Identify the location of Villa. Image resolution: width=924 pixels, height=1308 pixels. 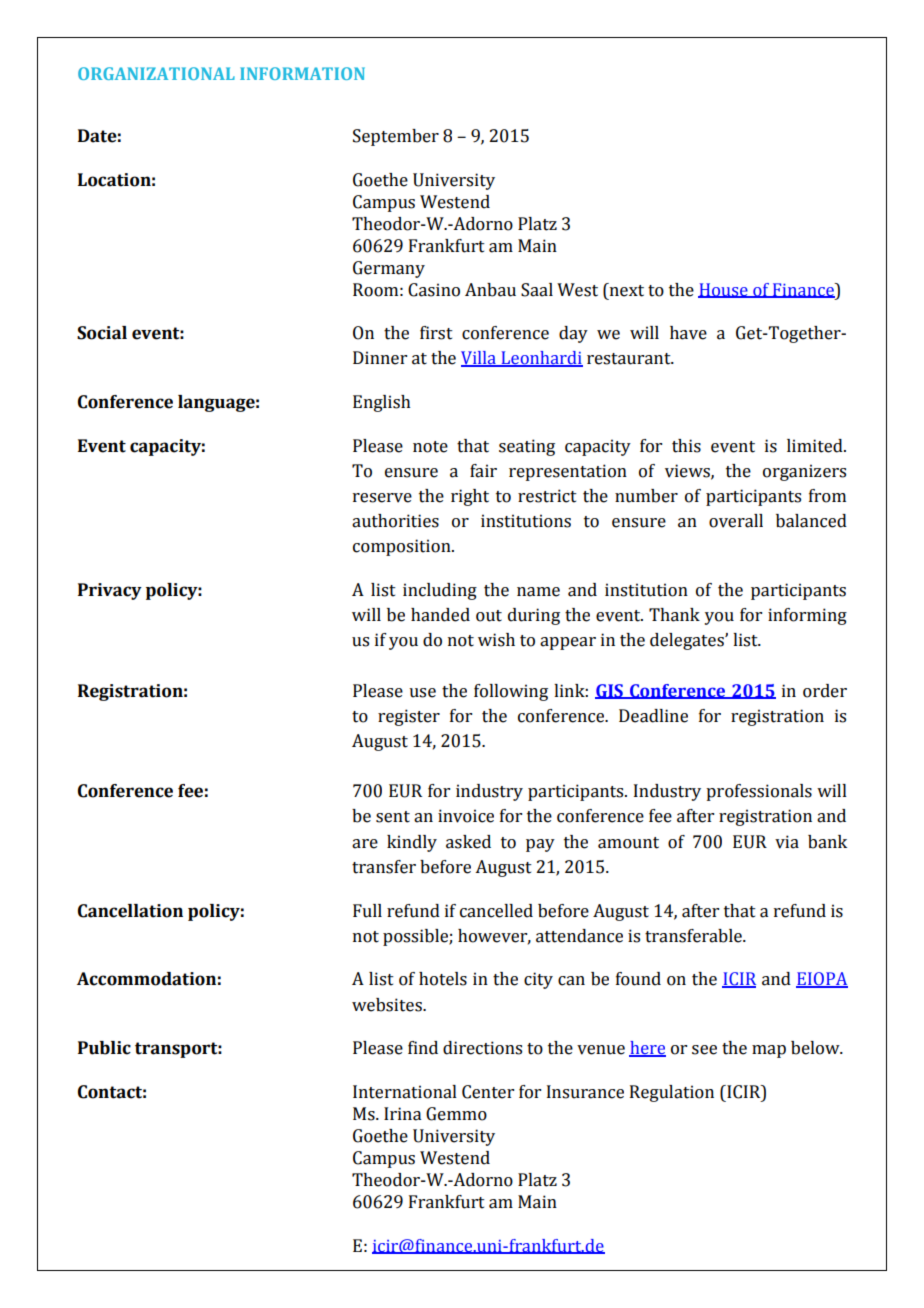
(479, 359).
